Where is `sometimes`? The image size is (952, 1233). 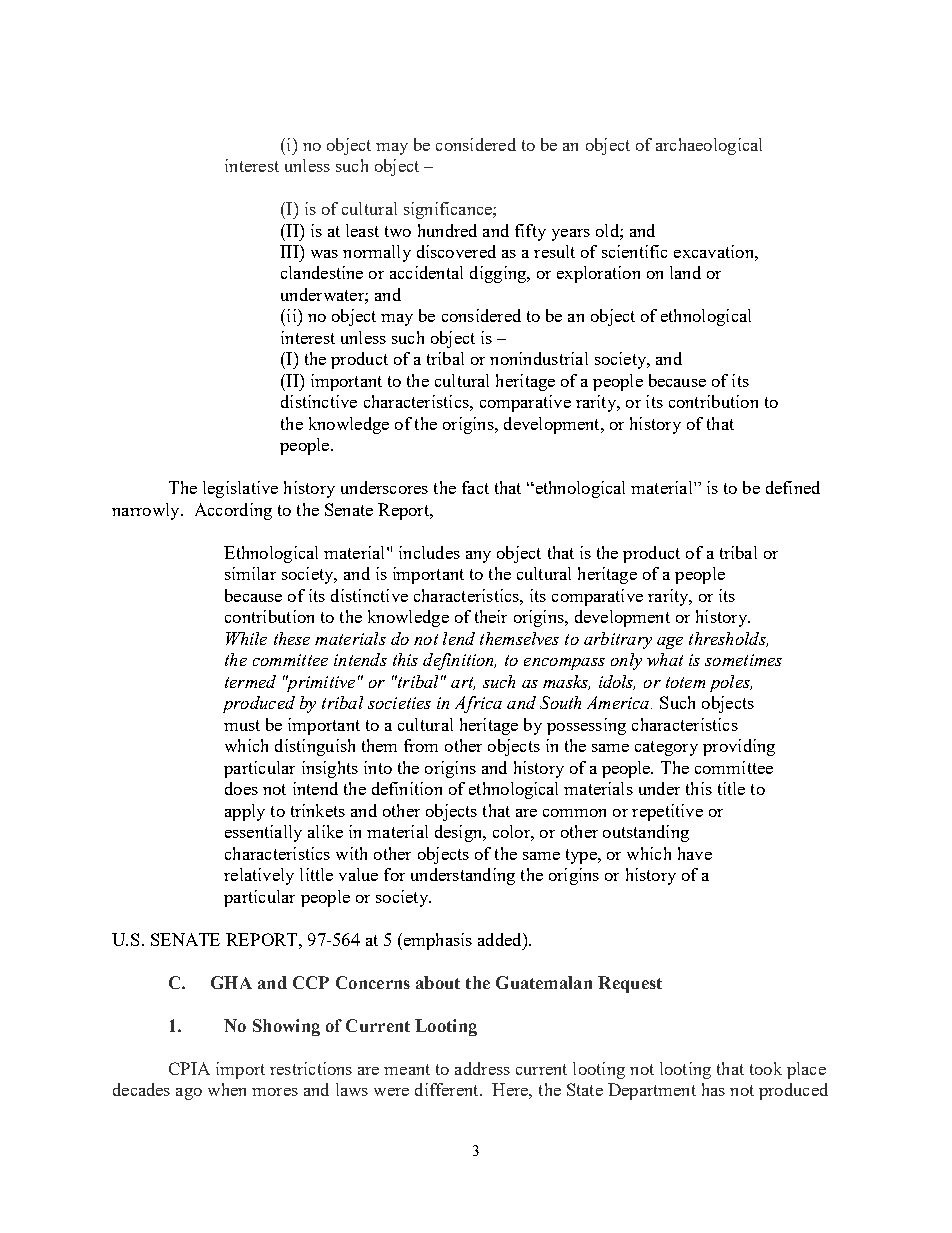
sometimes is located at coordinates (743, 660).
